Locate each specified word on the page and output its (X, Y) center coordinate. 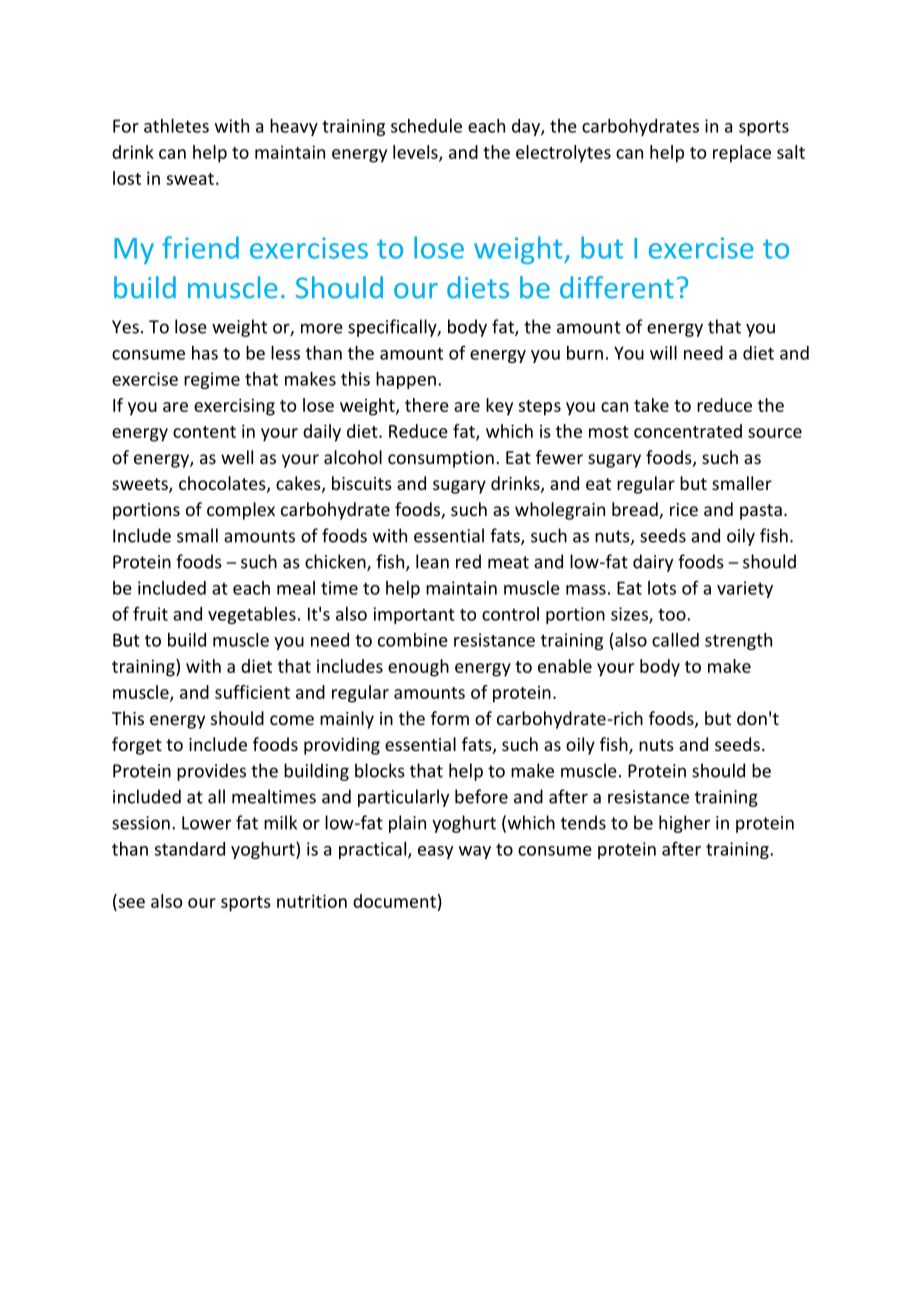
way (475, 852)
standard (190, 849)
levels (416, 153)
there (427, 405)
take (651, 405)
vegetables (252, 615)
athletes (176, 126)
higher (684, 824)
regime (212, 380)
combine (413, 640)
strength (738, 641)
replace (742, 154)
